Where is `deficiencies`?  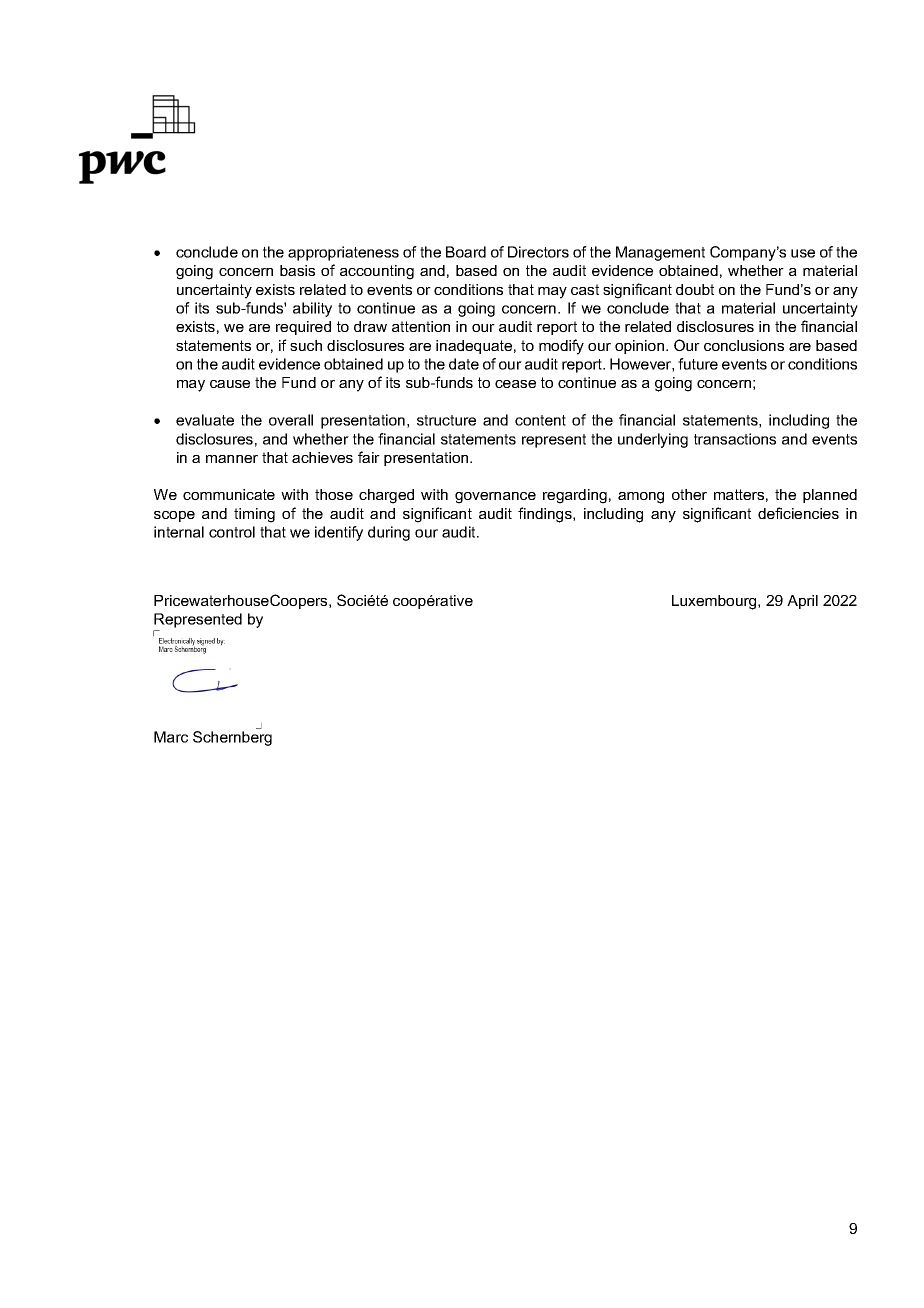 deficiencies is located at coordinates (798, 513).
